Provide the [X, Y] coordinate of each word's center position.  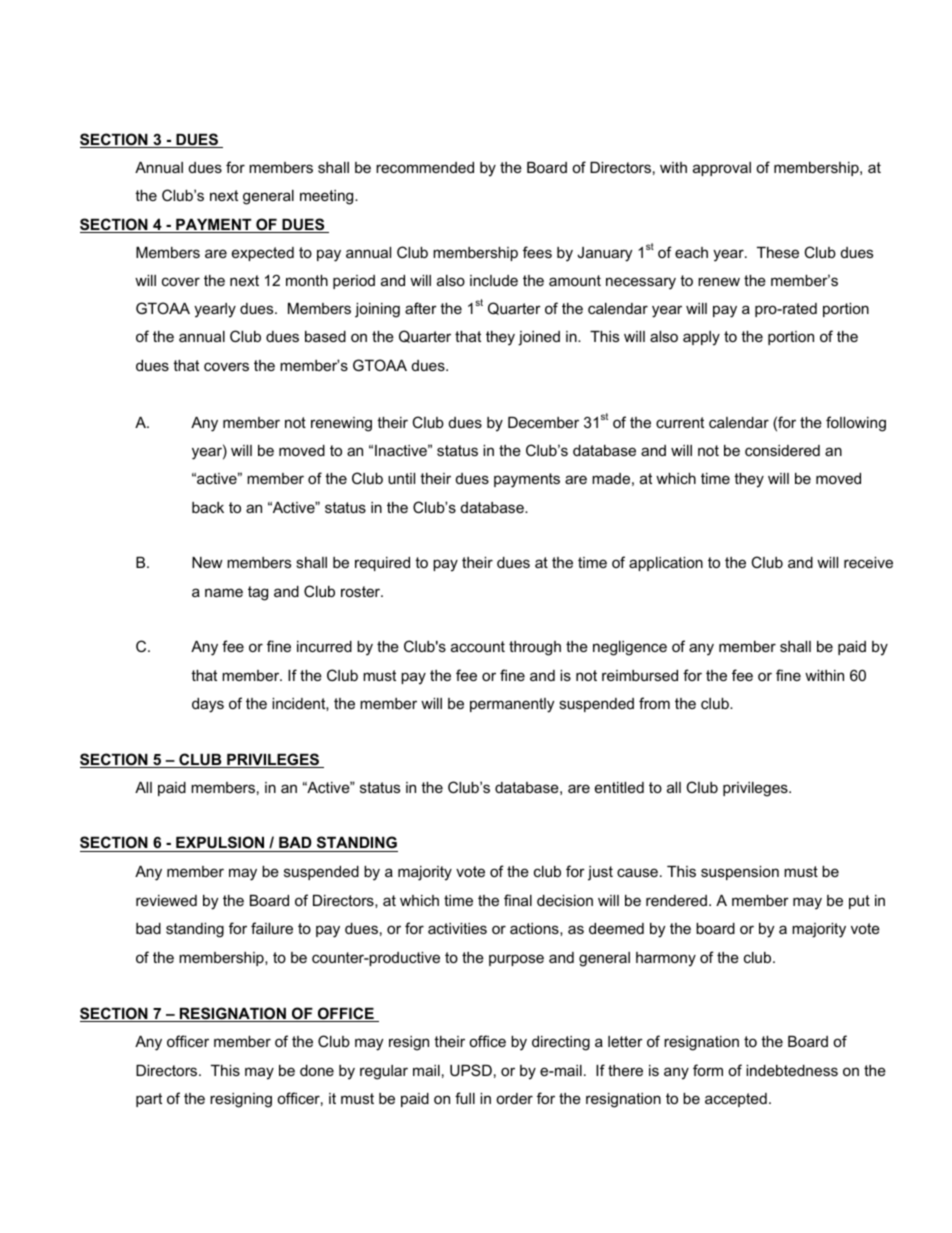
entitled [619, 787]
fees [537, 252]
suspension [740, 873]
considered [782, 450]
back [208, 507]
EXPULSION [220, 844]
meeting [328, 197]
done [317, 1070]
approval [722, 169]
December [543, 422]
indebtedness [792, 1070]
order [514, 1098]
